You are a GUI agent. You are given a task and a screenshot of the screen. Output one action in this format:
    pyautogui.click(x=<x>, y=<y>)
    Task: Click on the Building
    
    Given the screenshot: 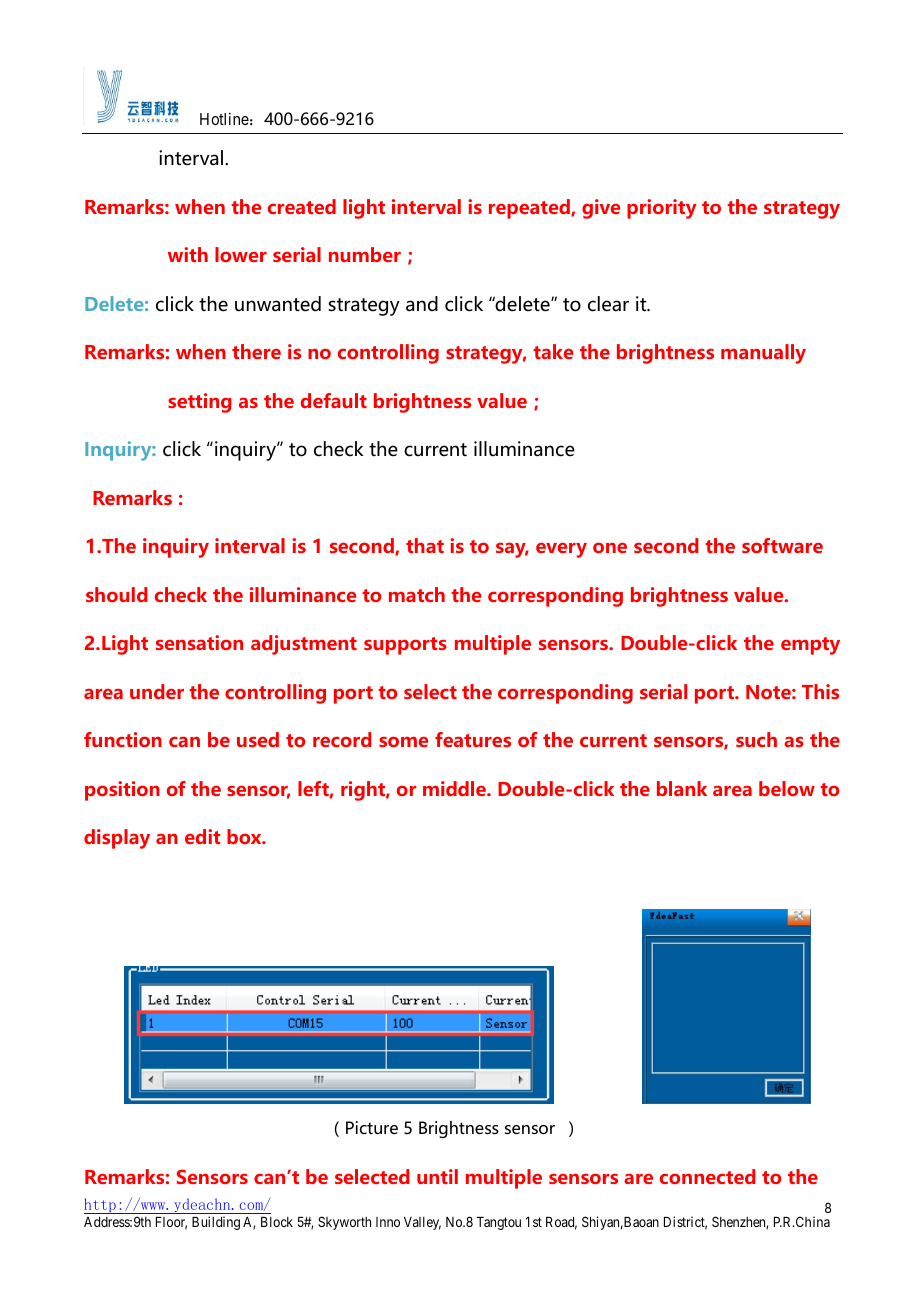 What is the action you would take?
    pyautogui.click(x=216, y=1223)
